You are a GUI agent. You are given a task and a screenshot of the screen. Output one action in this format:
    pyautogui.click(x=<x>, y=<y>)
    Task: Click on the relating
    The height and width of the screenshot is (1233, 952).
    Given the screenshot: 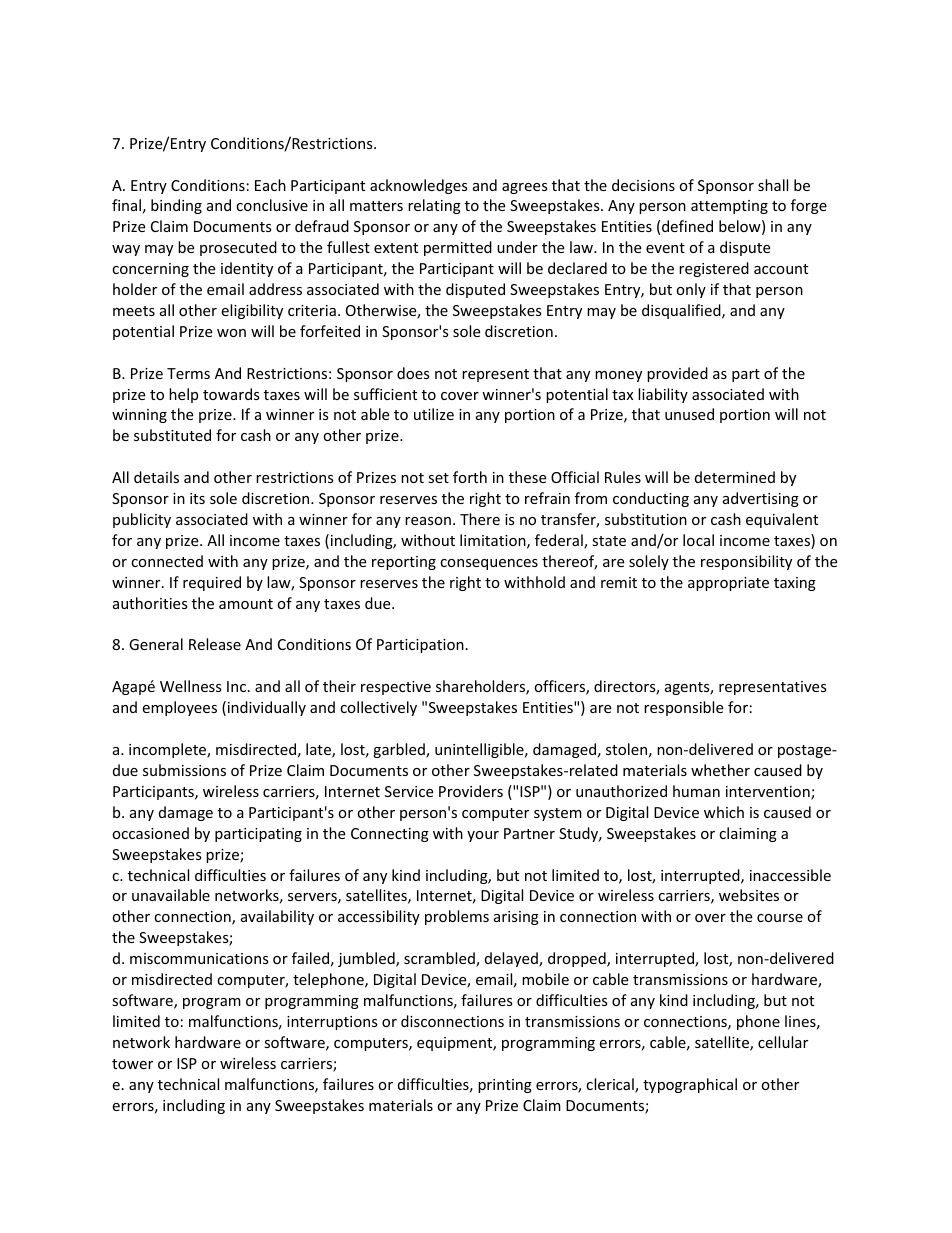 What is the action you would take?
    pyautogui.click(x=434, y=206)
